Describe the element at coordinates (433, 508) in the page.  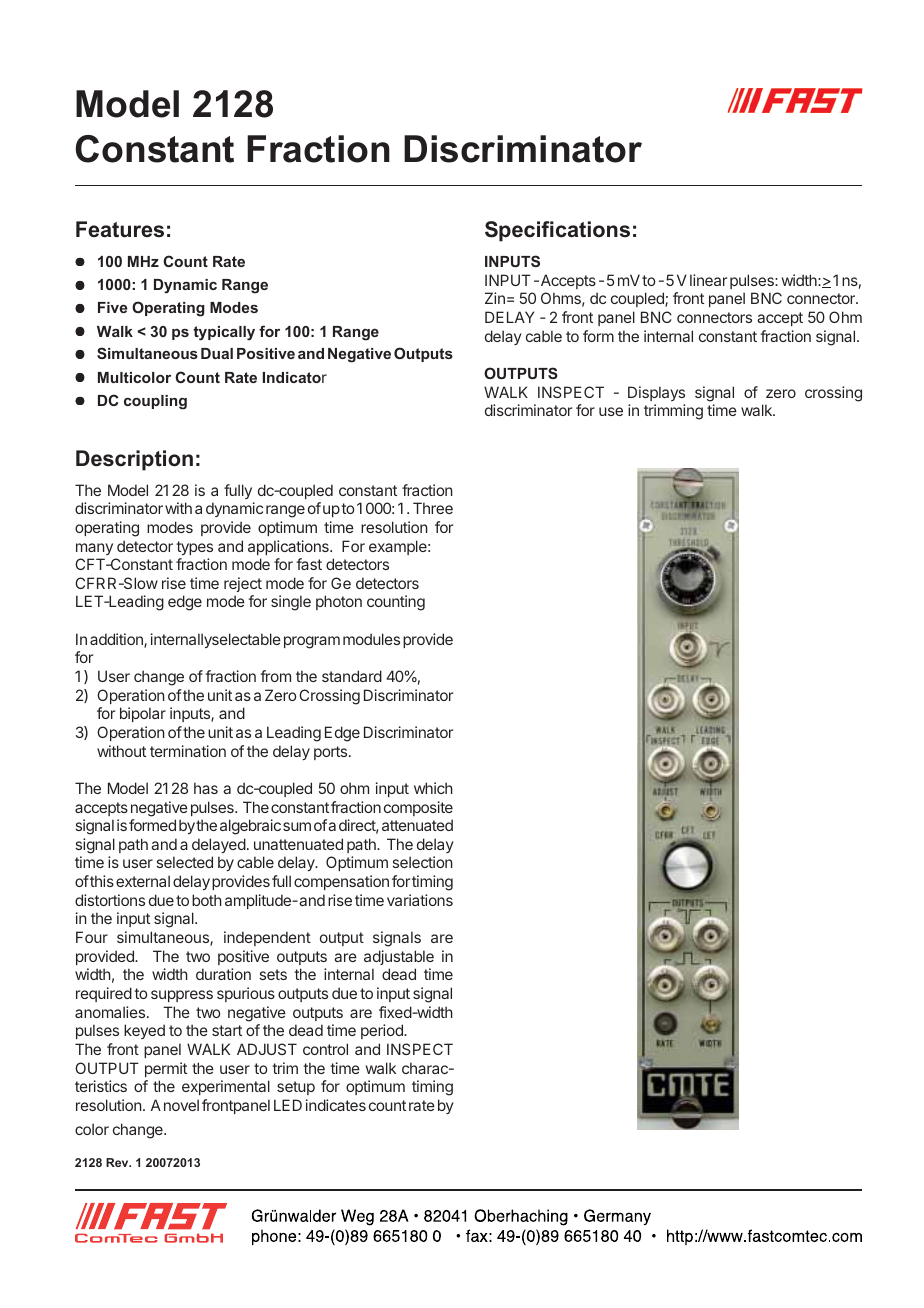
I see `Three` at that location.
